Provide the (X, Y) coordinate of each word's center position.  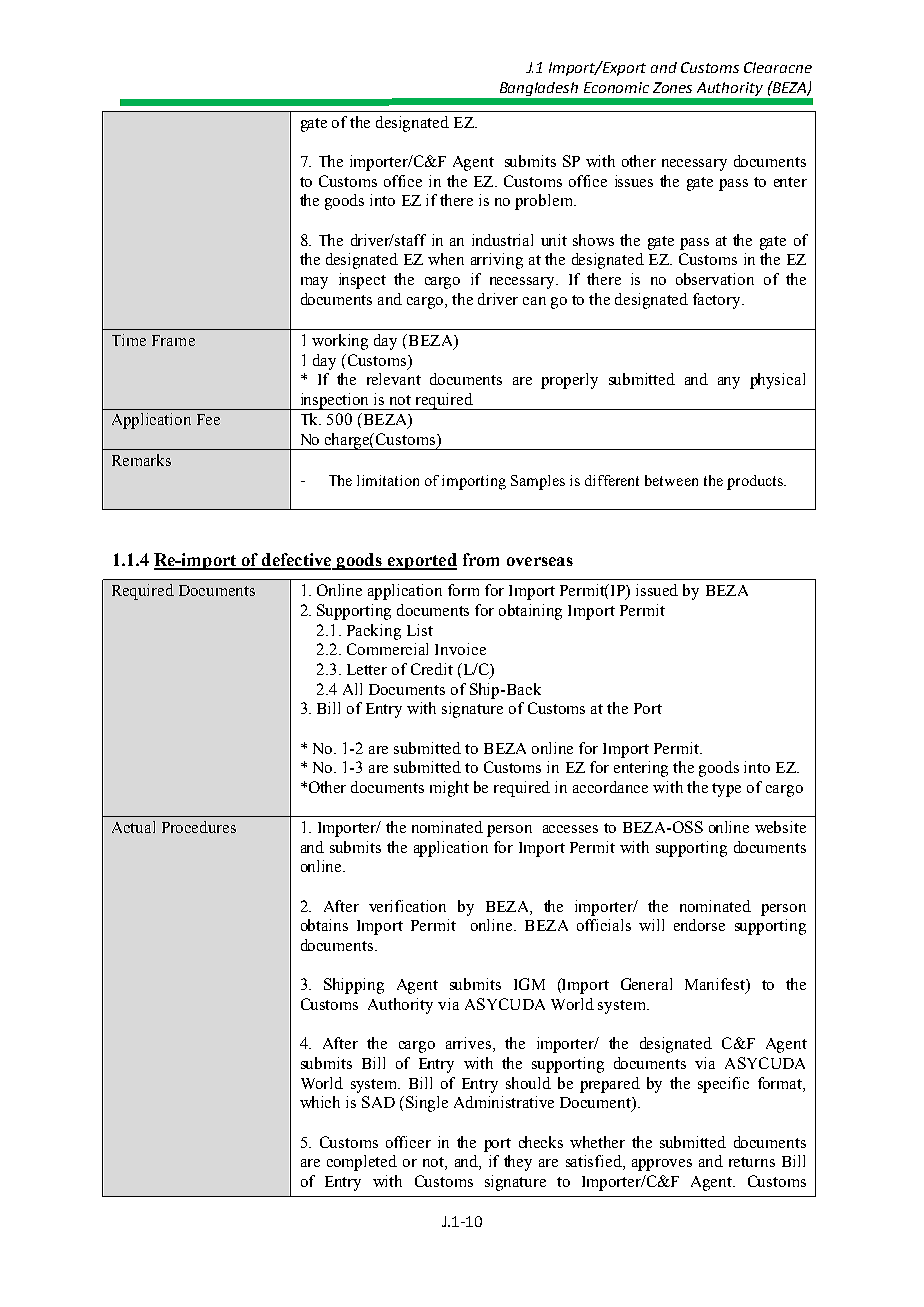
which (320, 1102)
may (314, 283)
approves (662, 1165)
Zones (672, 87)
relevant (394, 379)
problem (545, 202)
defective (297, 561)
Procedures (199, 827)
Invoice (460, 649)
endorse (699, 925)
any (729, 383)
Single (427, 1104)
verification (407, 906)
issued (657, 590)
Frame (173, 340)
